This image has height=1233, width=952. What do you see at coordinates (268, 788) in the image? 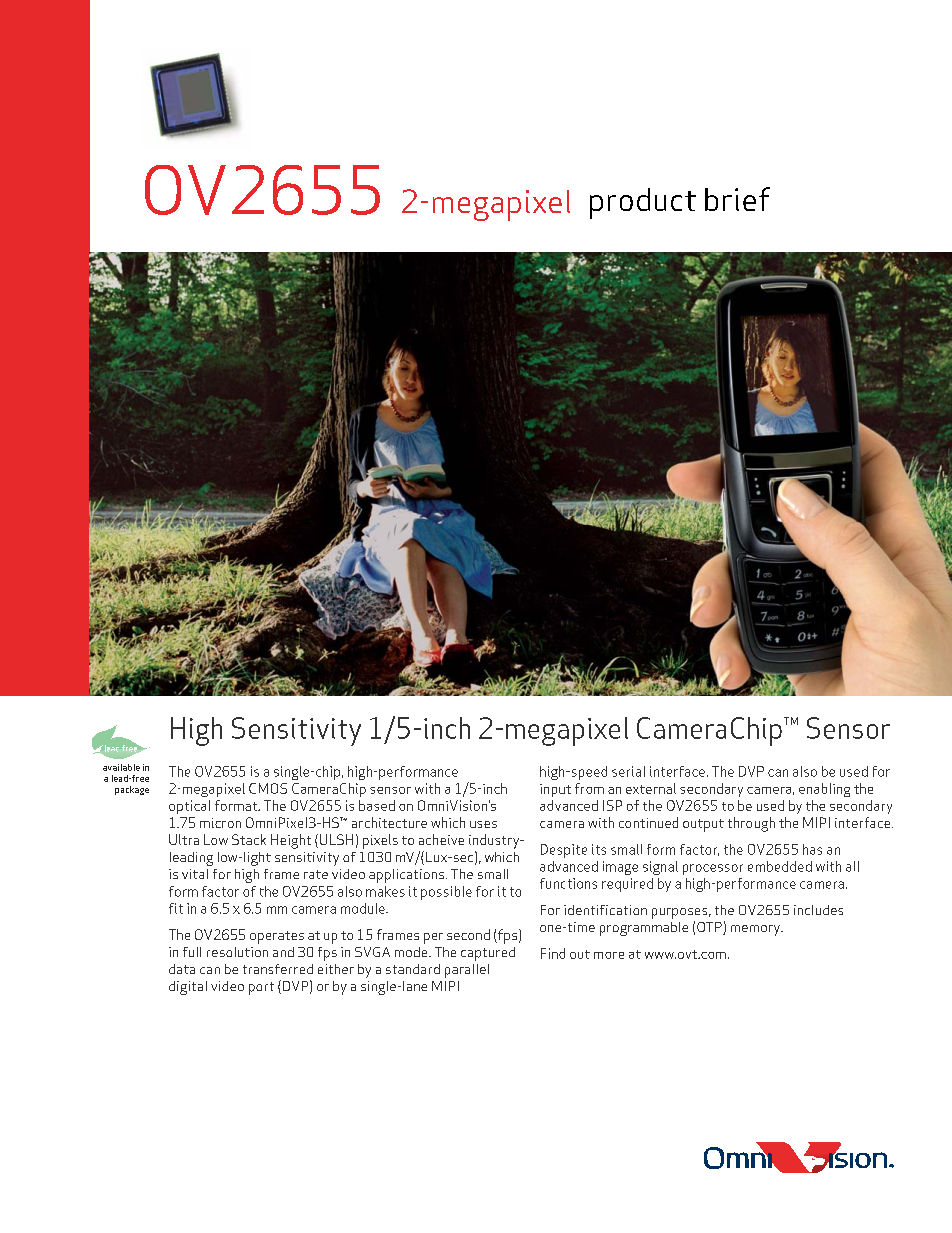
I see `CMOS` at bounding box center [268, 788].
